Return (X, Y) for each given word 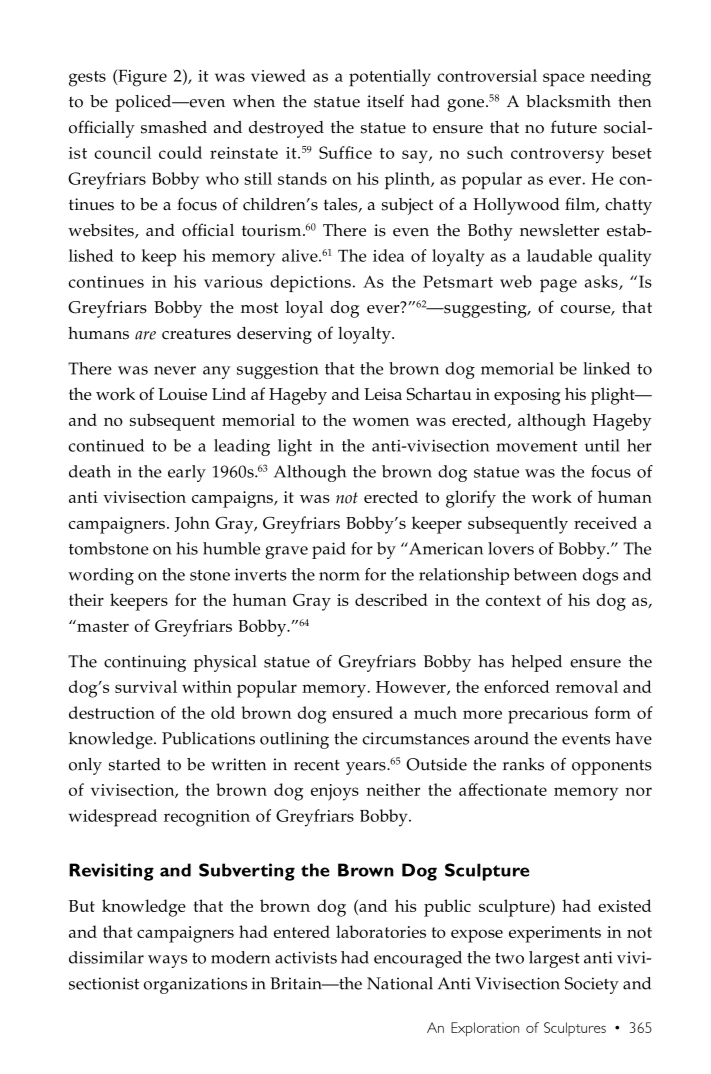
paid (329, 550)
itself (385, 101)
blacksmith (568, 101)
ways (167, 961)
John (192, 524)
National (400, 983)
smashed (174, 127)
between (545, 574)
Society (592, 985)
